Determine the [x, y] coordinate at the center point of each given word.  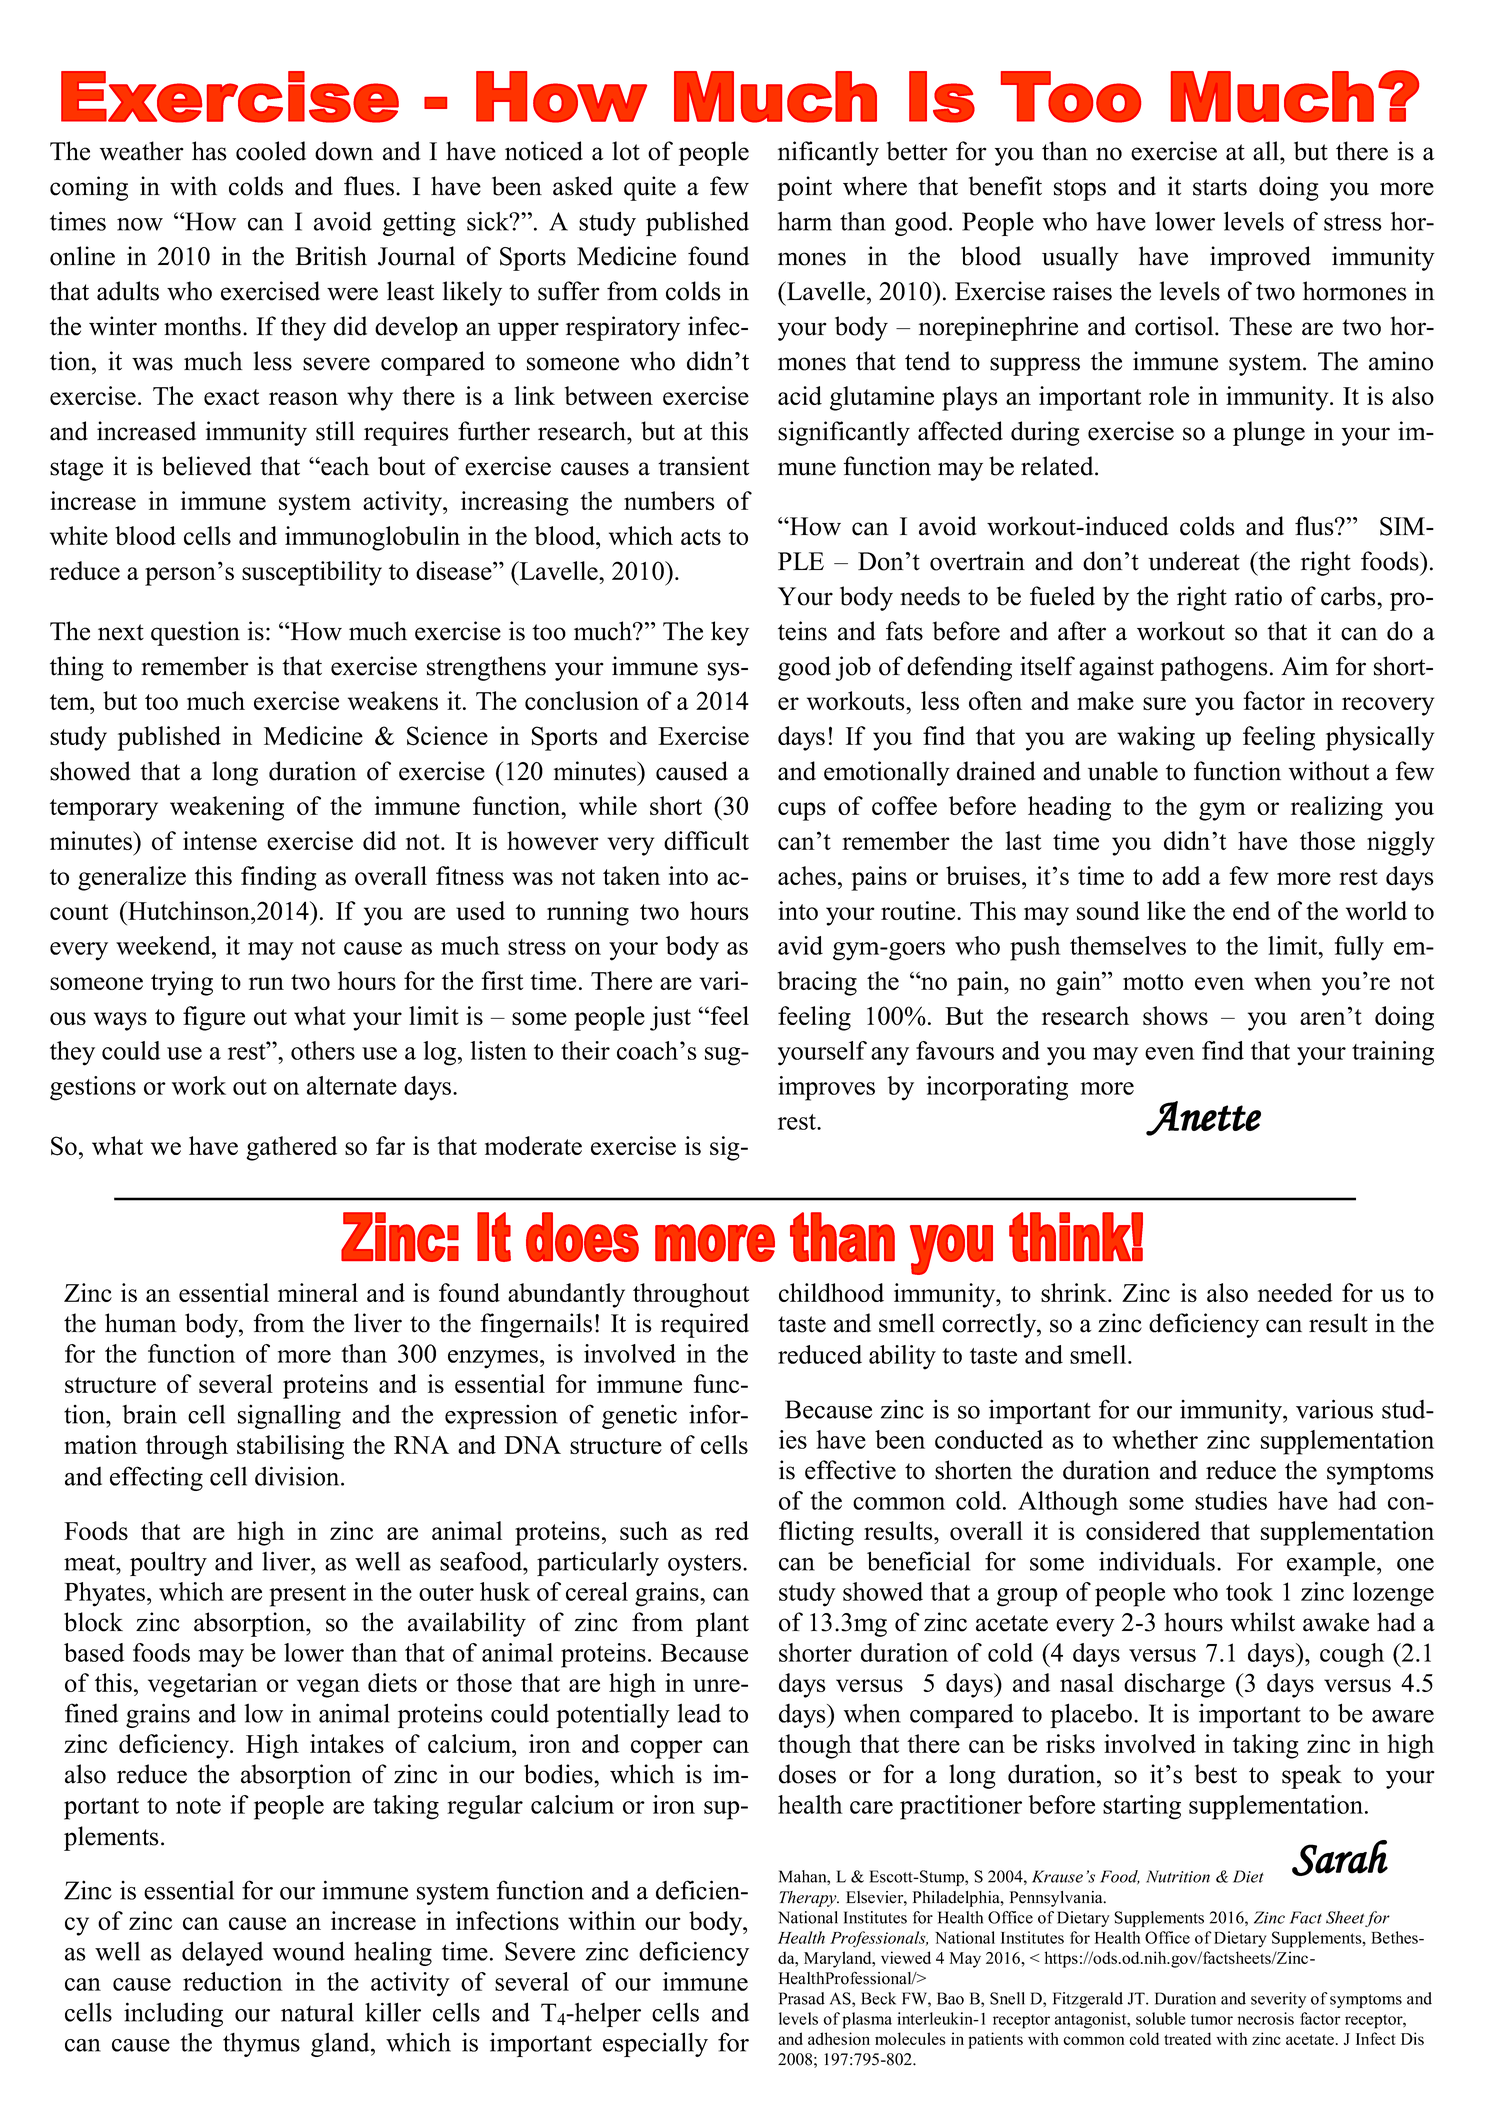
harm [805, 221]
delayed [222, 1953]
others [323, 1050]
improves [826, 1088]
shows [1175, 1015]
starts [1220, 187]
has [209, 151]
